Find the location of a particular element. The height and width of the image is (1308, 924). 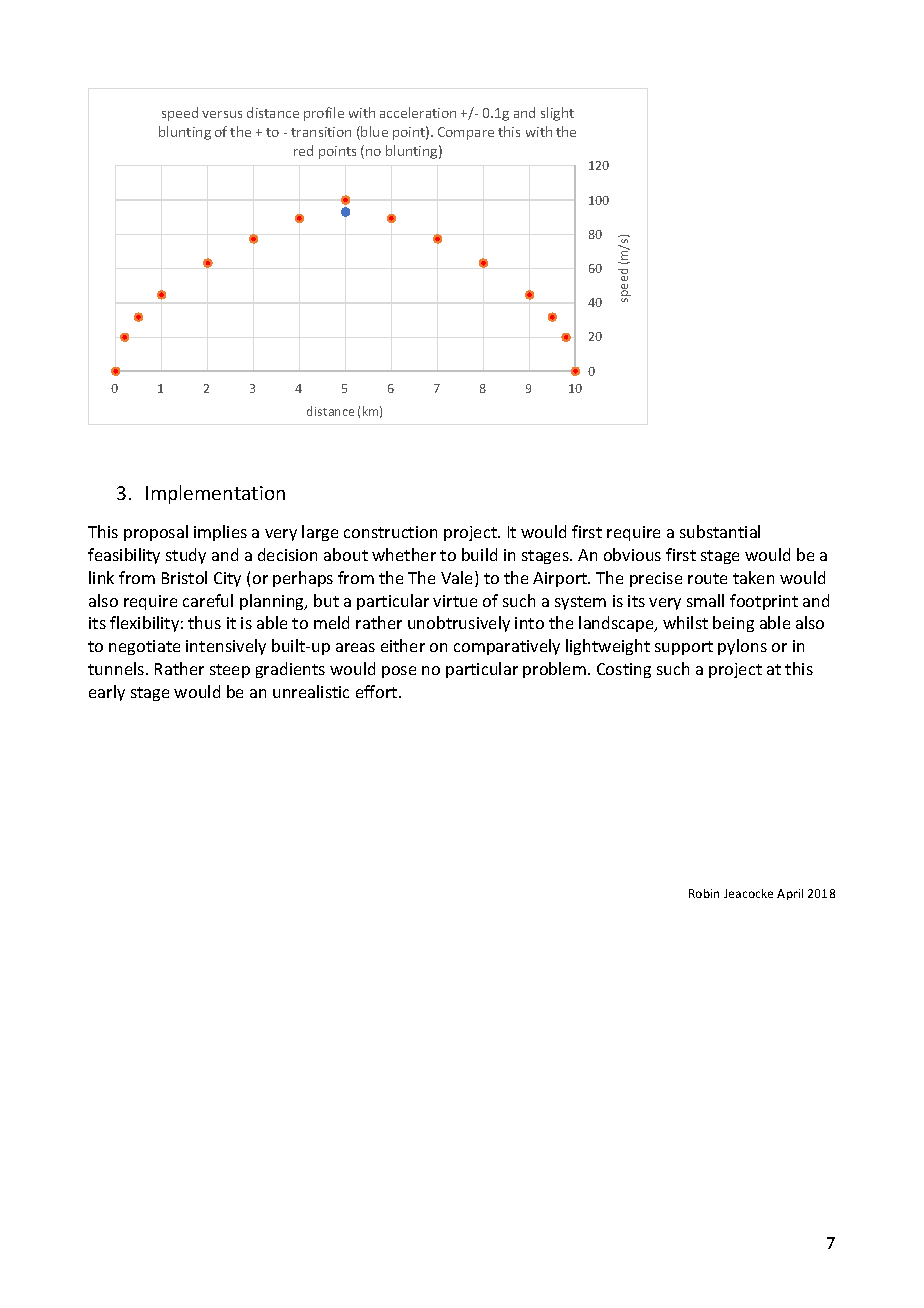

Implementation is located at coordinates (215, 494).
